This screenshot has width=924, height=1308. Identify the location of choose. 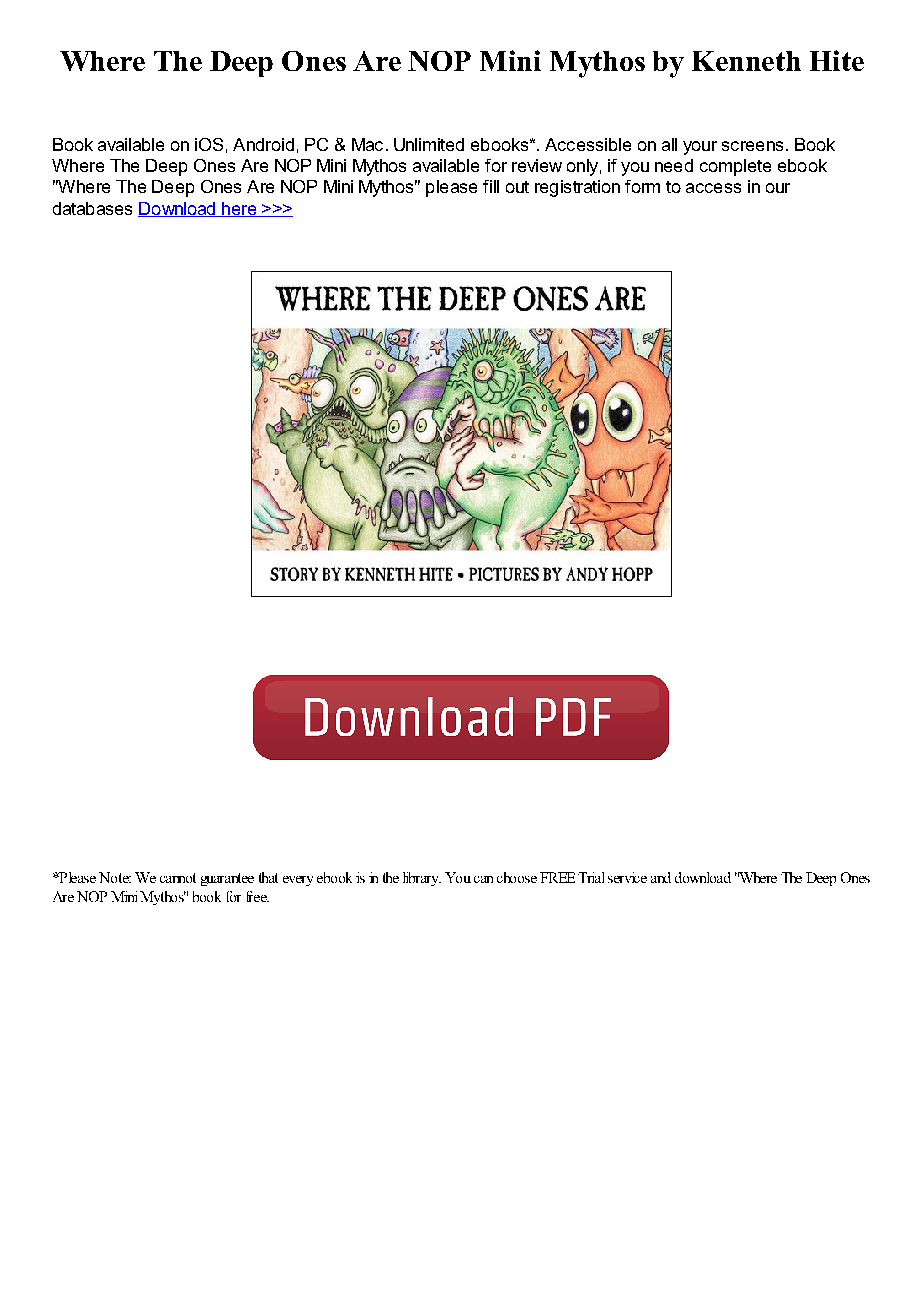
(517, 877).
